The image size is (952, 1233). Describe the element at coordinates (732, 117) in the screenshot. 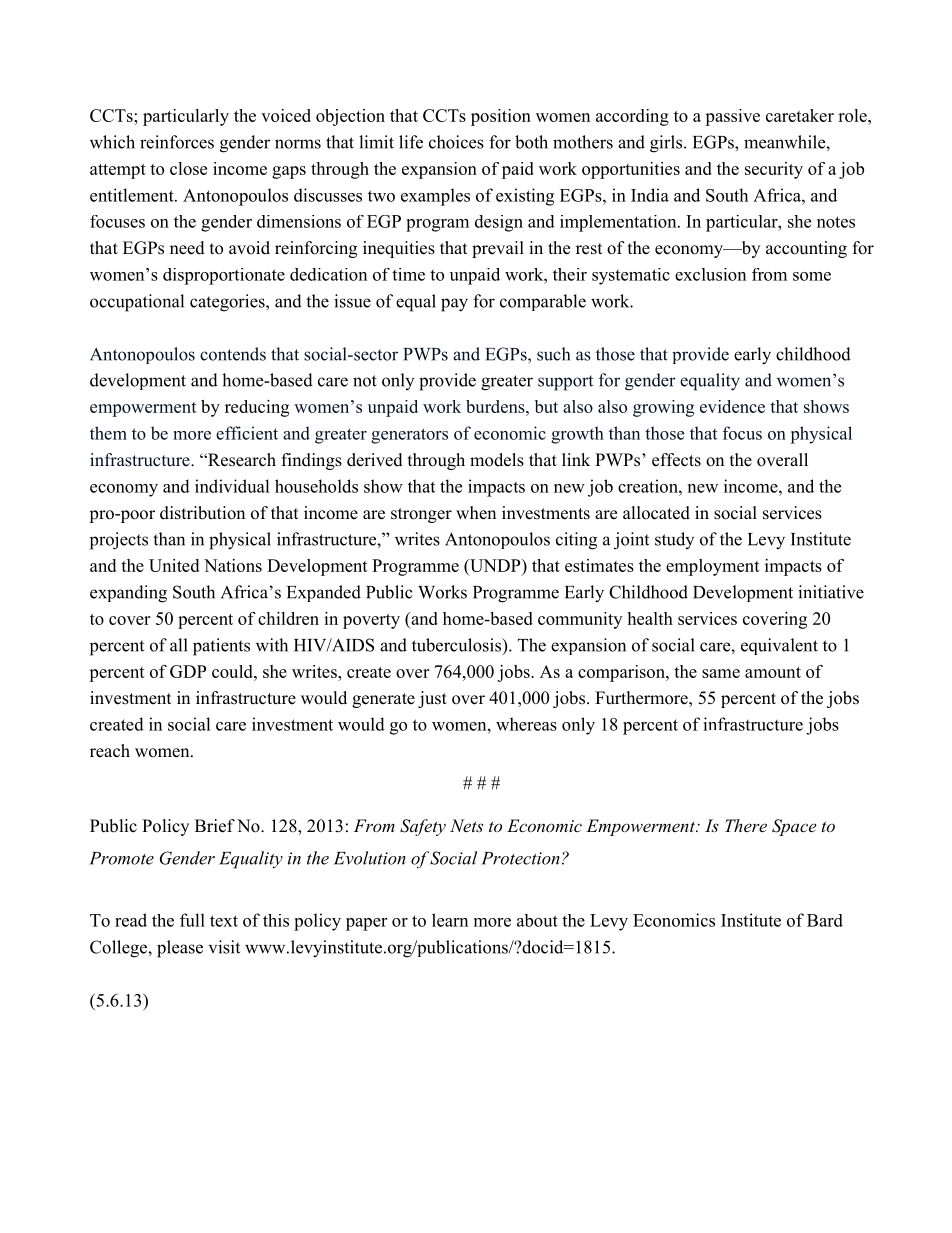

I see `passive` at that location.
